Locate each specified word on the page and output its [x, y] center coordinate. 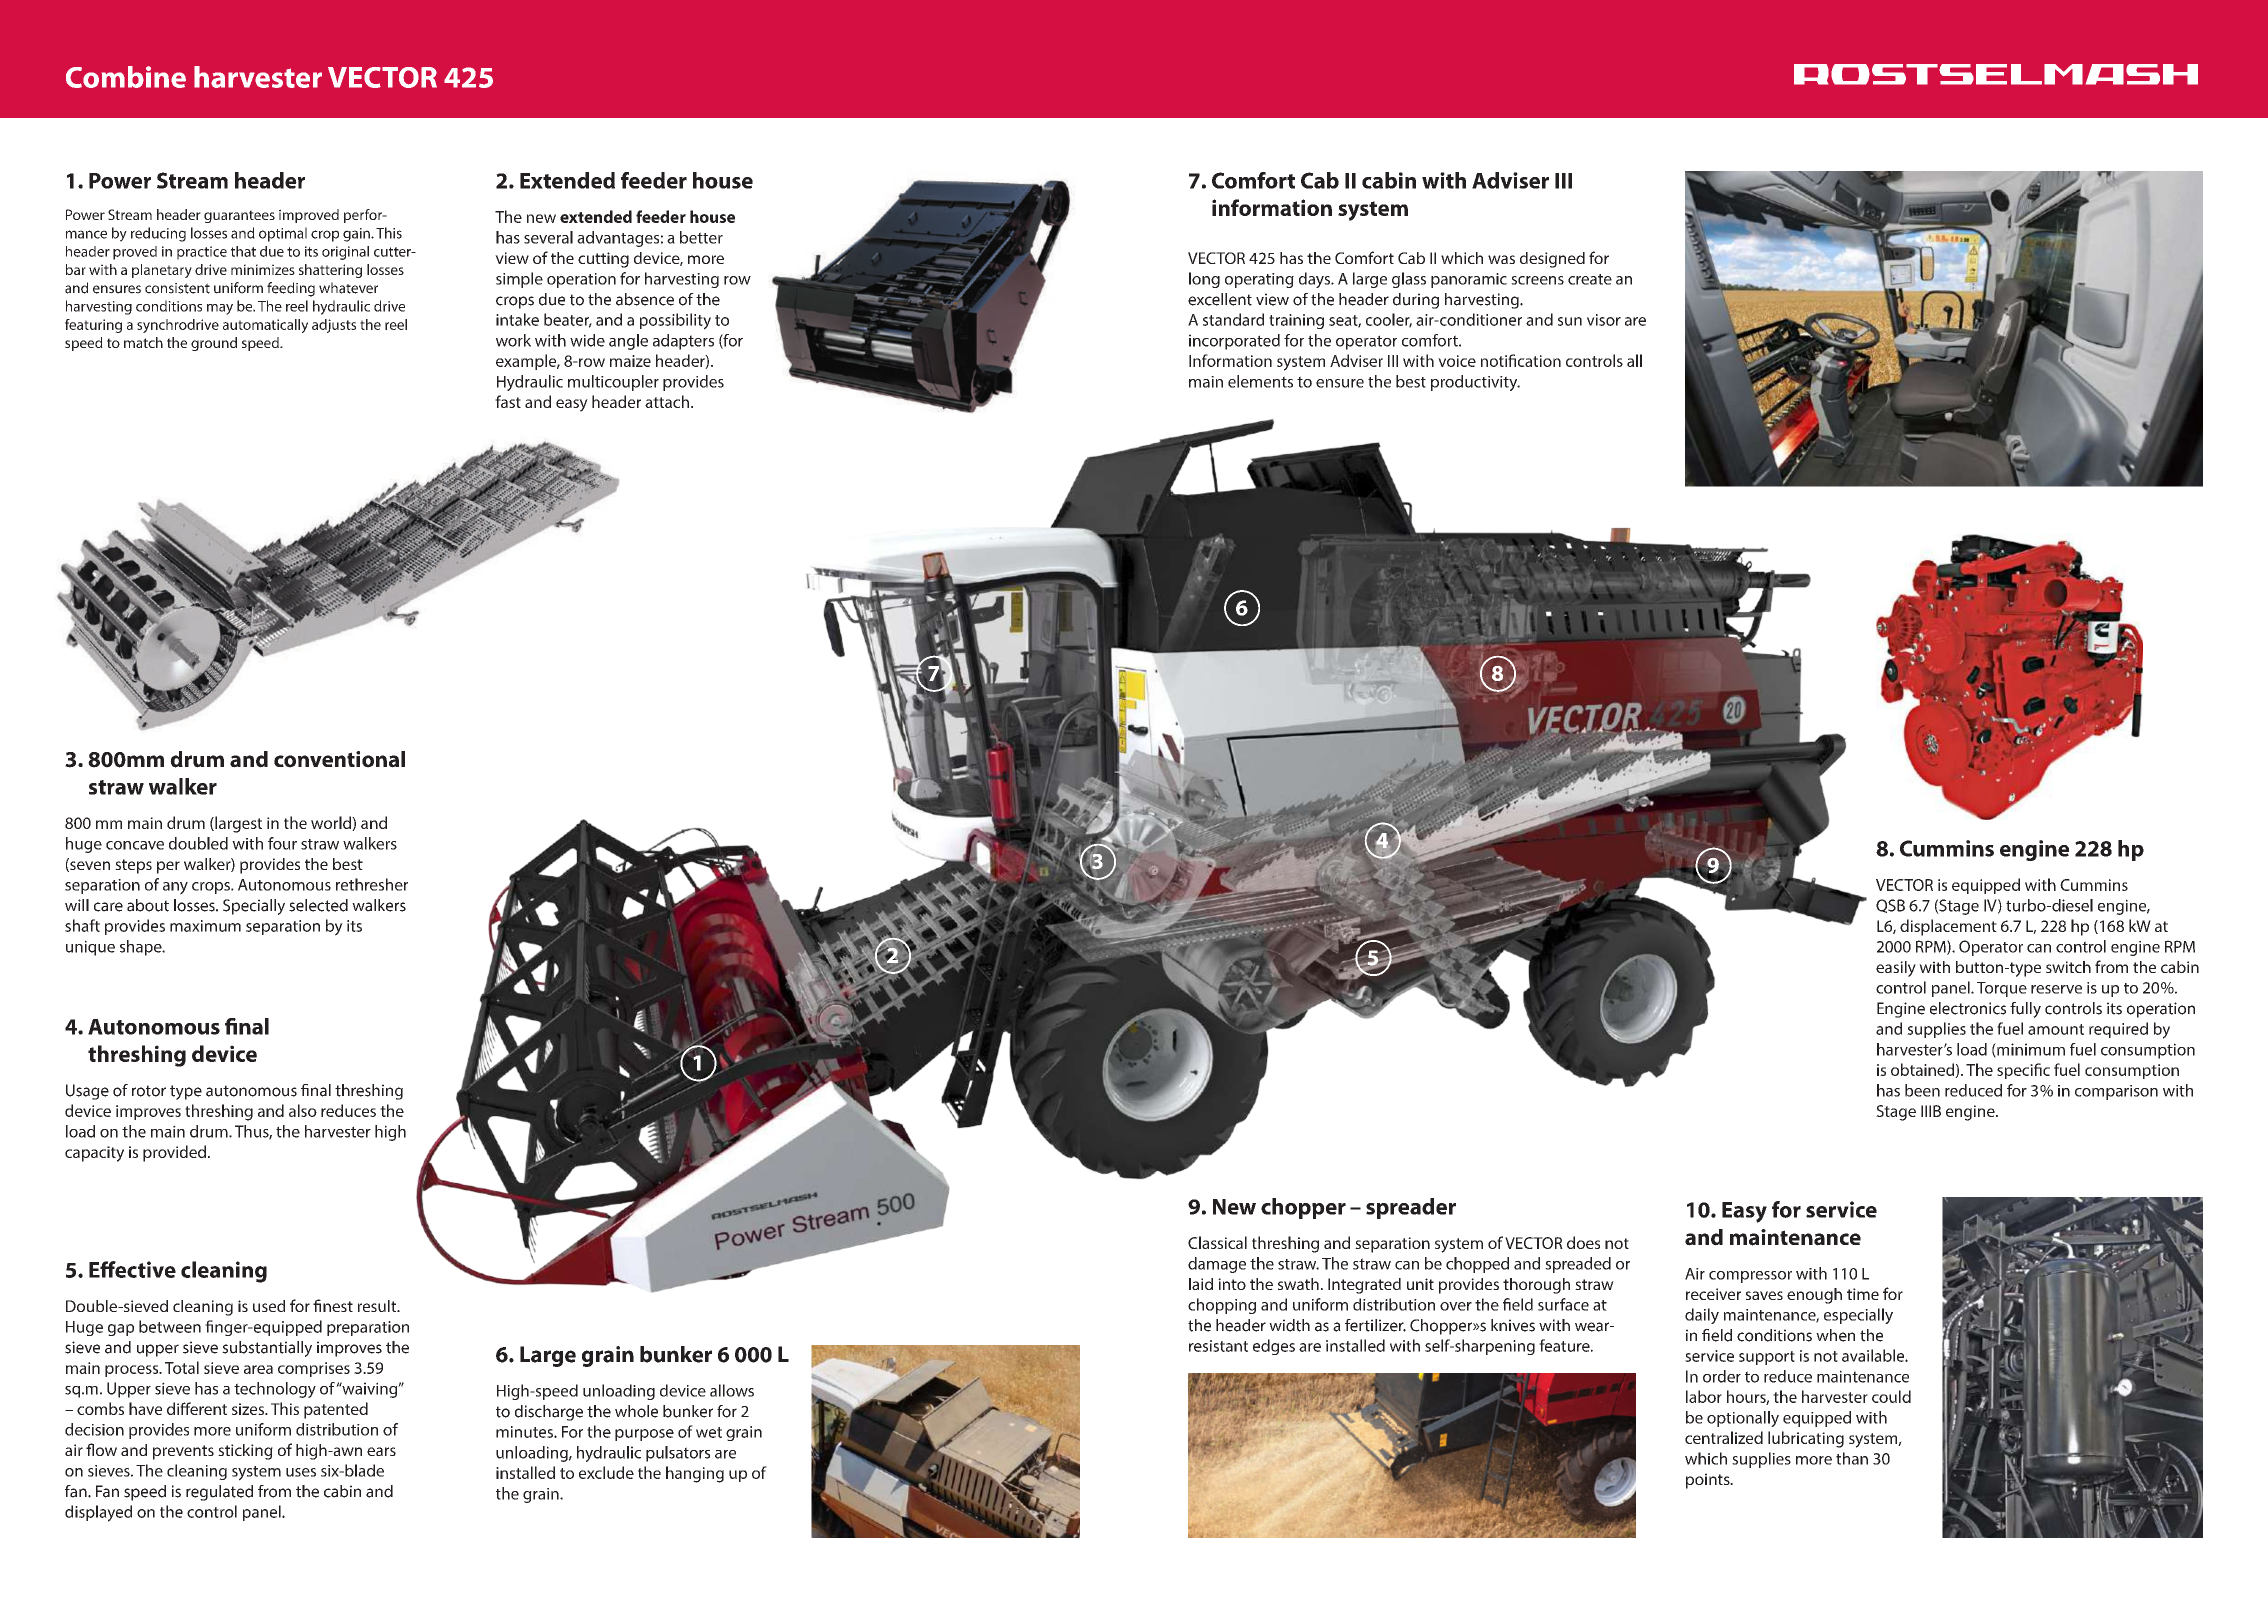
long [1204, 280]
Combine [126, 77]
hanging [695, 1474]
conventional [339, 759]
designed [1552, 260]
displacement [1948, 927]
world [332, 823]
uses [301, 1472]
